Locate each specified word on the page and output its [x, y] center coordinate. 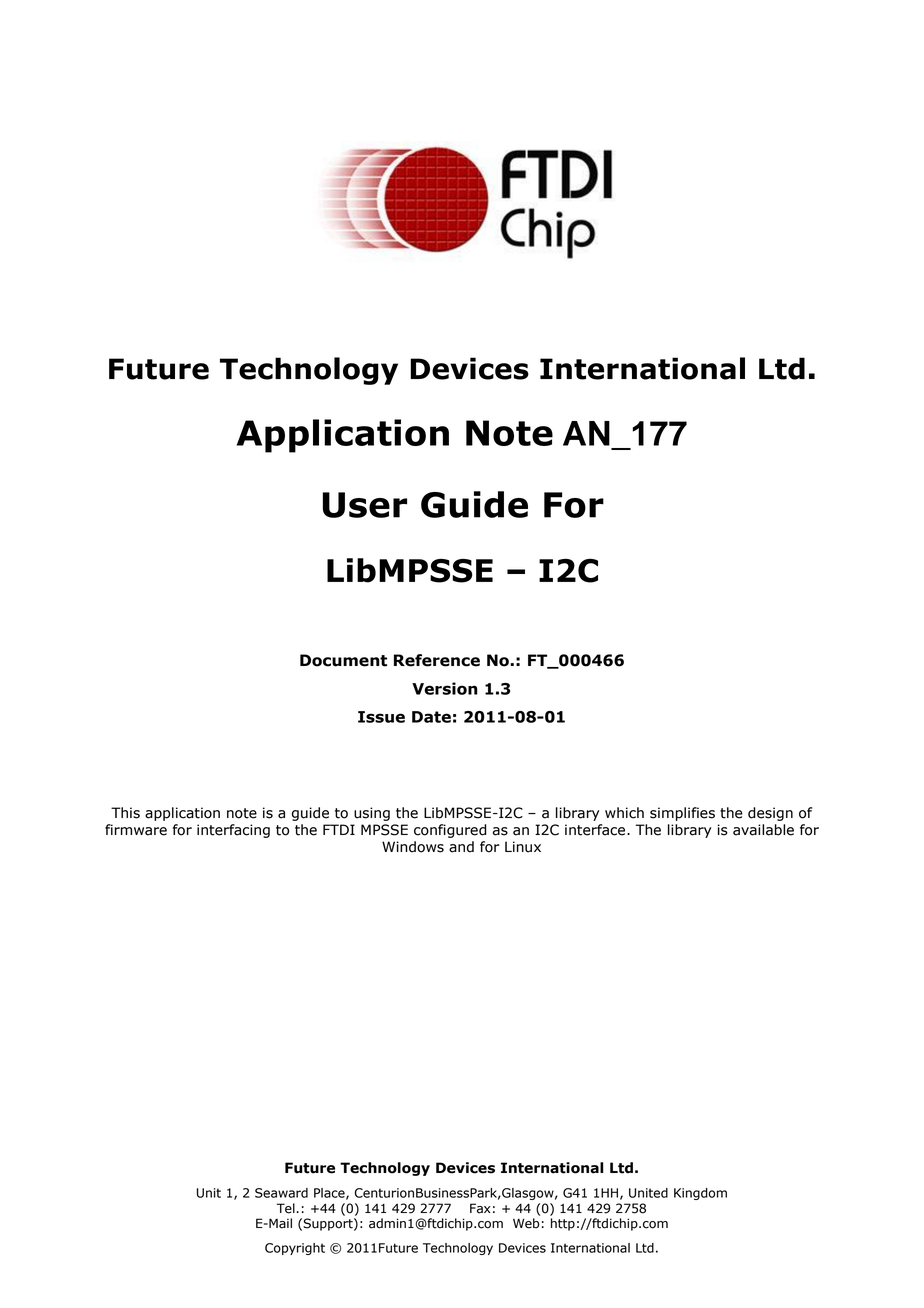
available [763, 830]
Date [431, 717]
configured [450, 831]
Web [526, 1223]
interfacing [233, 831]
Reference [437, 660]
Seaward [281, 1193]
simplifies [682, 814]
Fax [480, 1208]
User [365, 505]
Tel [287, 1208]
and [461, 847]
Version [445, 688]
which [624, 813]
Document [343, 660]
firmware [136, 830]
